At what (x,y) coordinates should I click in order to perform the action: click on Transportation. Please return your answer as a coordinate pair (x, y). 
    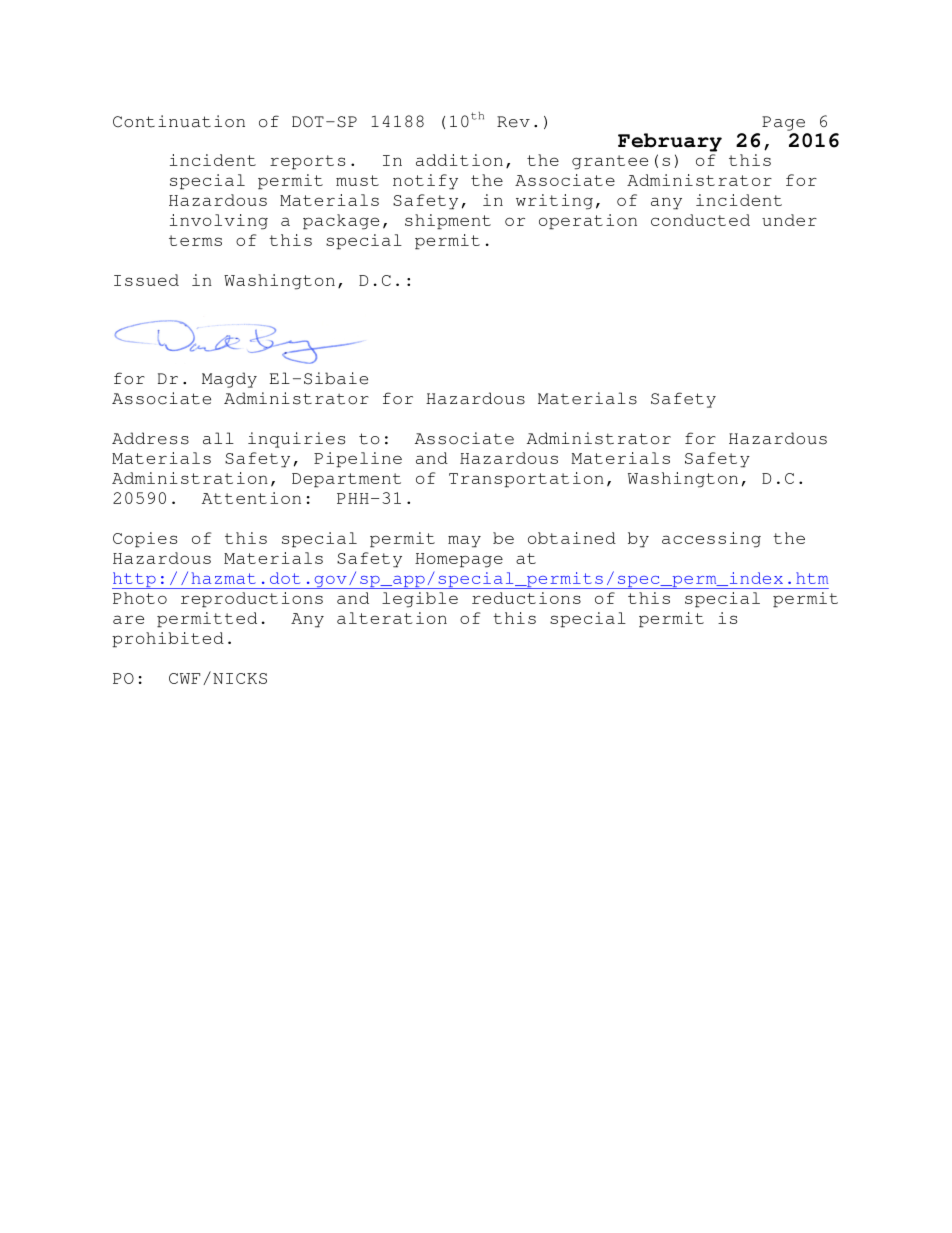
    Looking at the image, I should click on (526, 480).
